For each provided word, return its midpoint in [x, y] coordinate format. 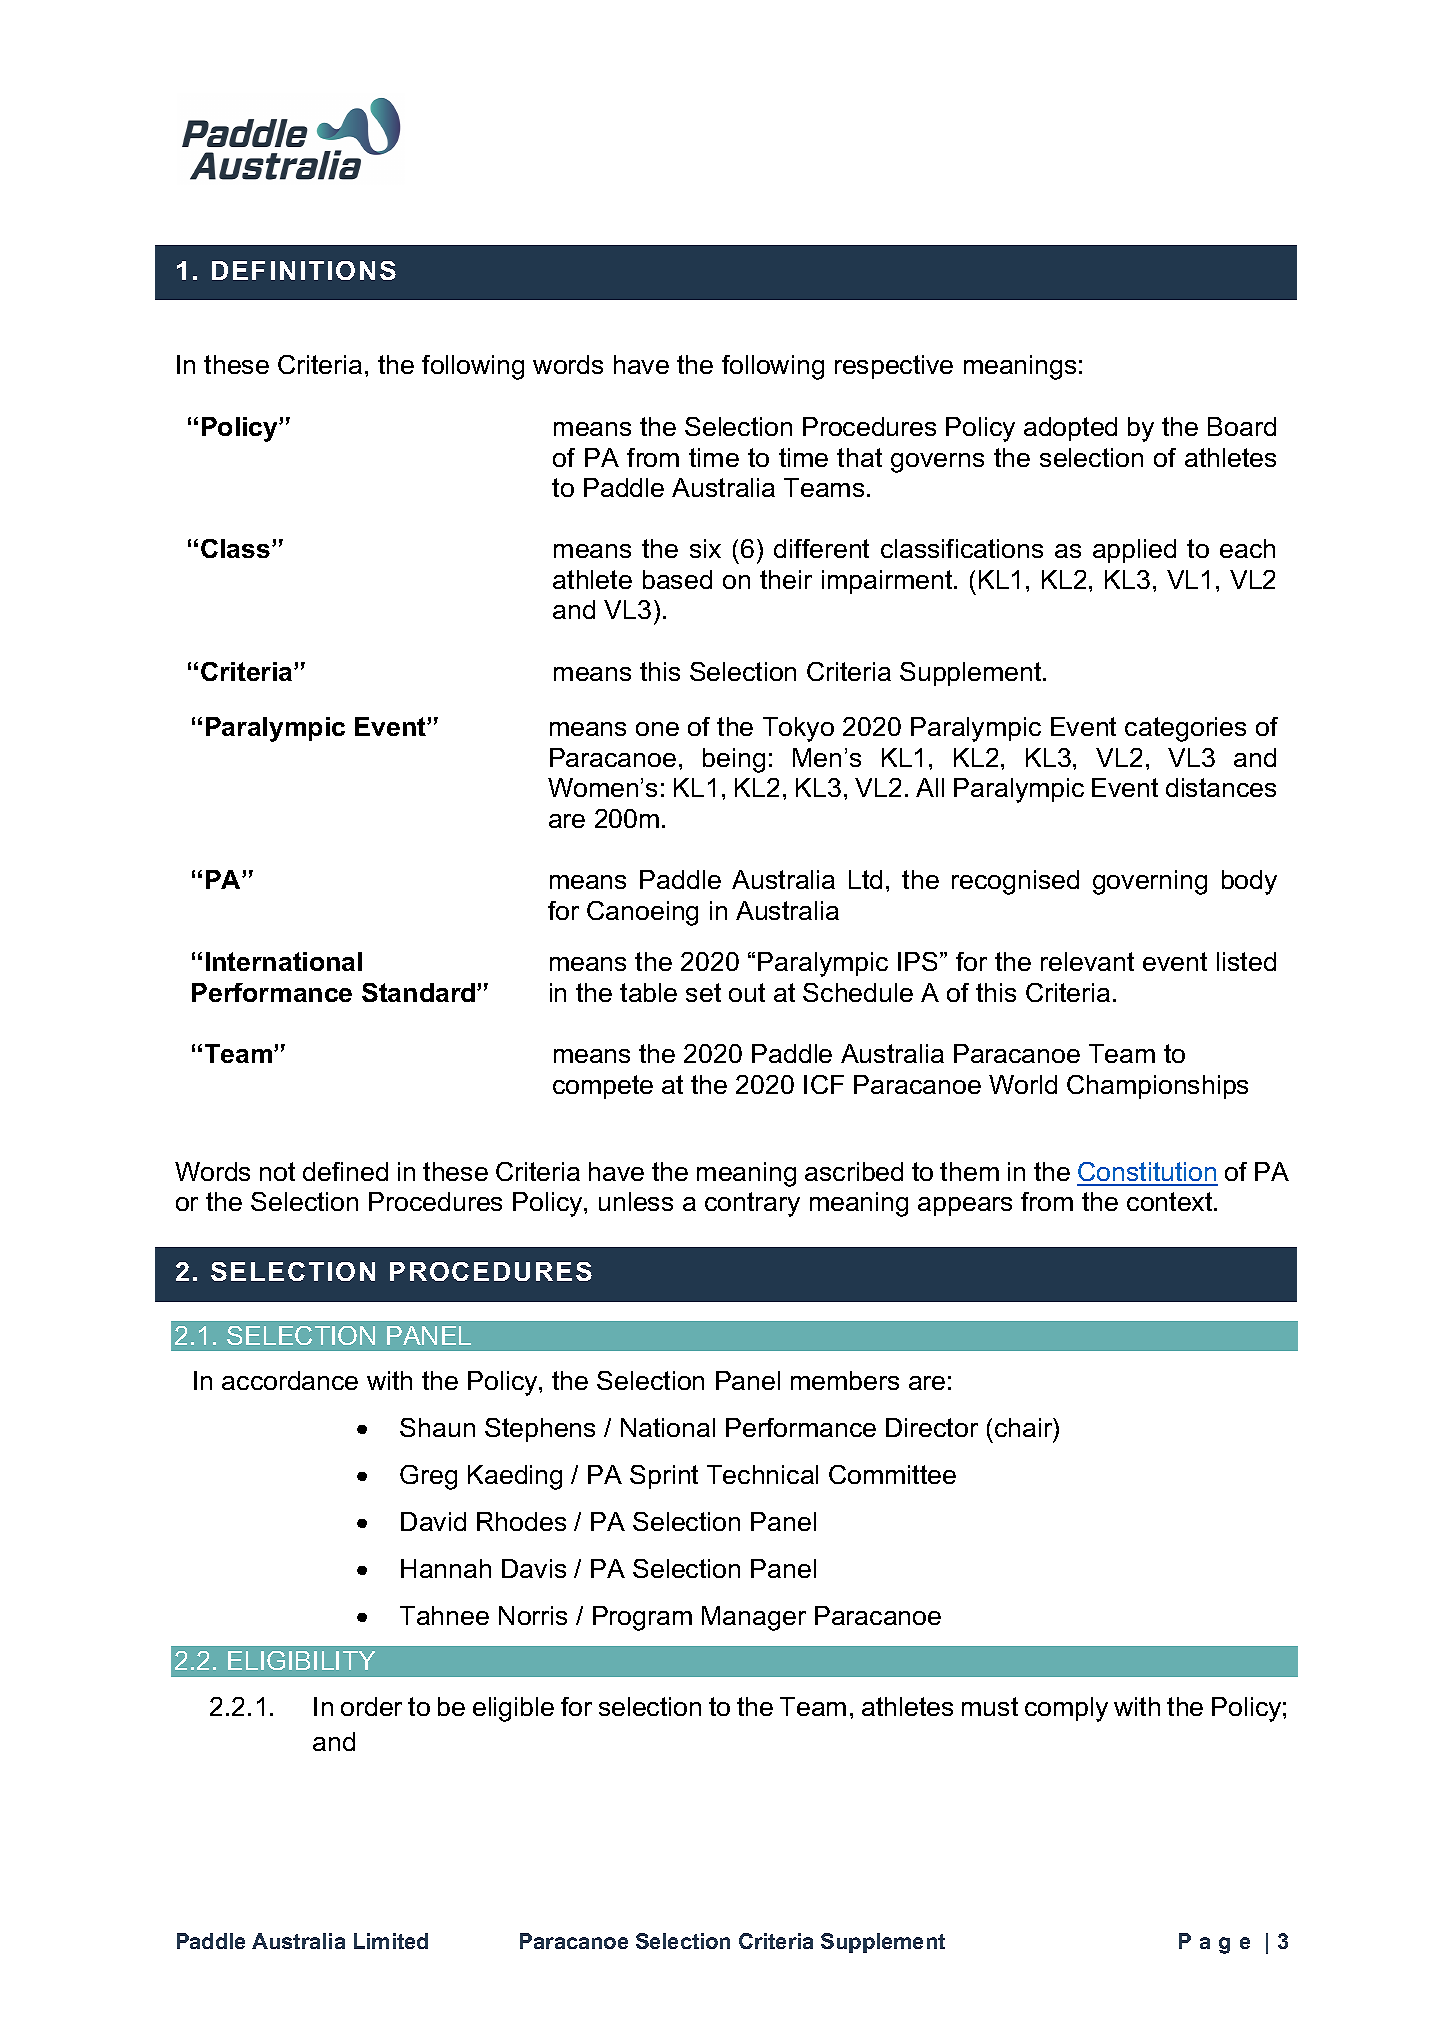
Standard [420, 992]
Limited [391, 1941]
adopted [1070, 429]
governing [1150, 882]
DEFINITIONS [304, 270]
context [1171, 1201]
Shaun [437, 1427]
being [734, 760]
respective [894, 367]
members [845, 1380]
